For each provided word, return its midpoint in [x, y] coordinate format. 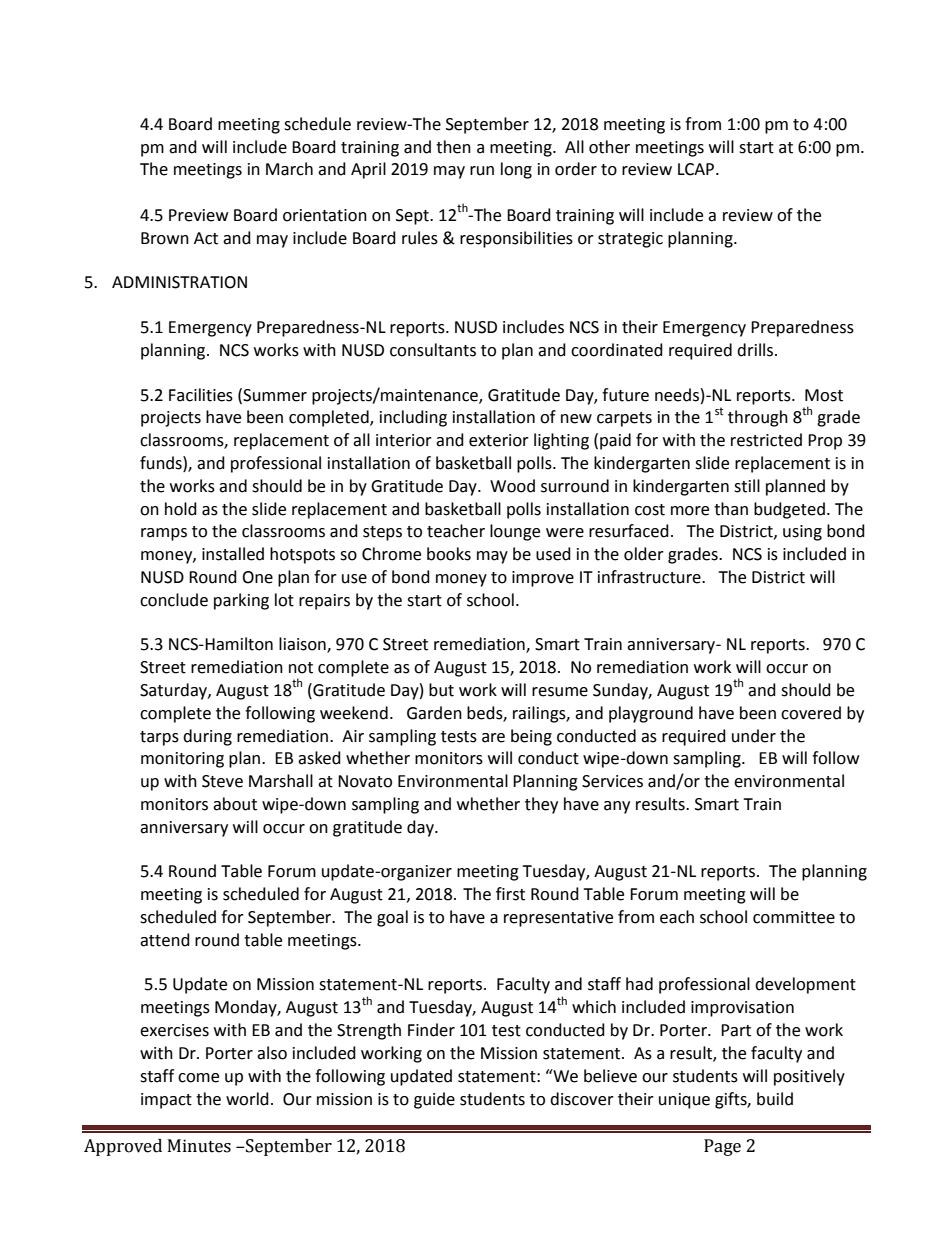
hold [181, 509]
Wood [512, 486]
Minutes [199, 1146]
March [289, 169]
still [747, 486]
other [609, 147]
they [541, 805]
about [235, 804]
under [754, 736]
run [482, 171]
